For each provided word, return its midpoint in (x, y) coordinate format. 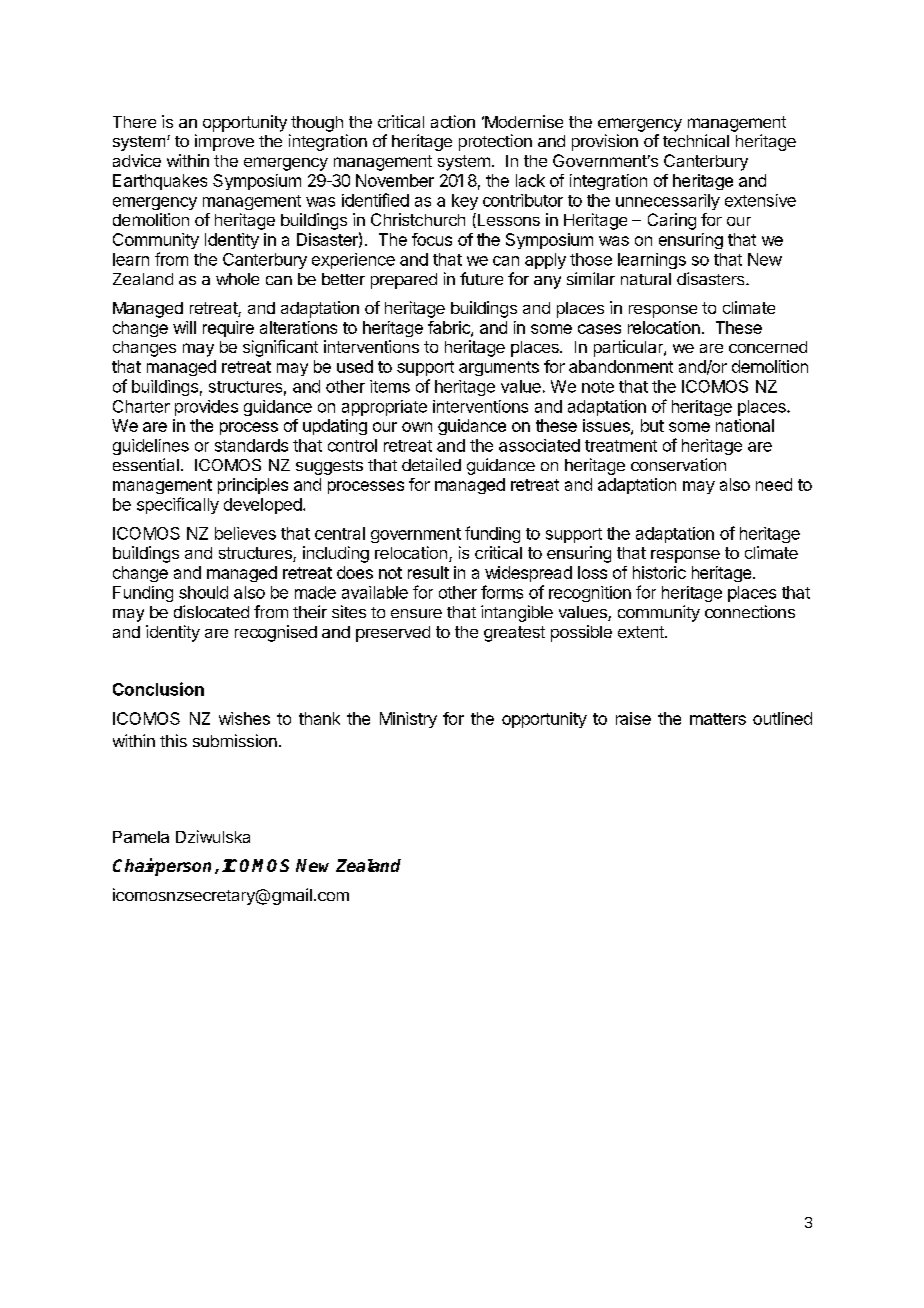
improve (224, 142)
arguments (499, 368)
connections (750, 611)
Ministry (408, 720)
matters (718, 719)
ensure (416, 613)
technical (696, 140)
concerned (768, 347)
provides (206, 408)
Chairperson (162, 867)
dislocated (211, 611)
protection (495, 142)
